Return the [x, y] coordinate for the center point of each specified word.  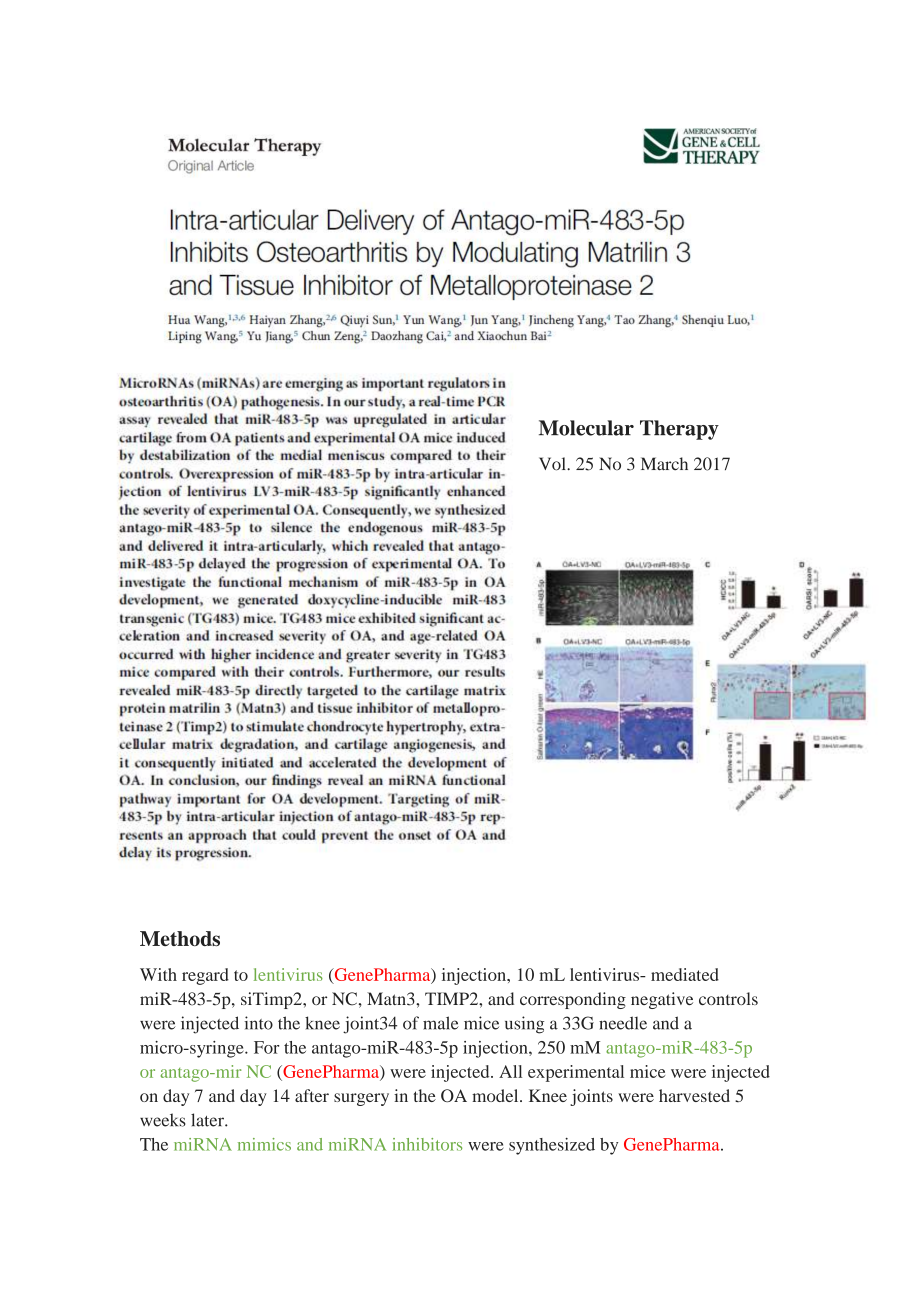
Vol [553, 464]
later [208, 1120]
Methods [180, 938]
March [664, 464]
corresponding [573, 1000]
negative [662, 1000]
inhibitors [427, 1144]
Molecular [586, 428]
